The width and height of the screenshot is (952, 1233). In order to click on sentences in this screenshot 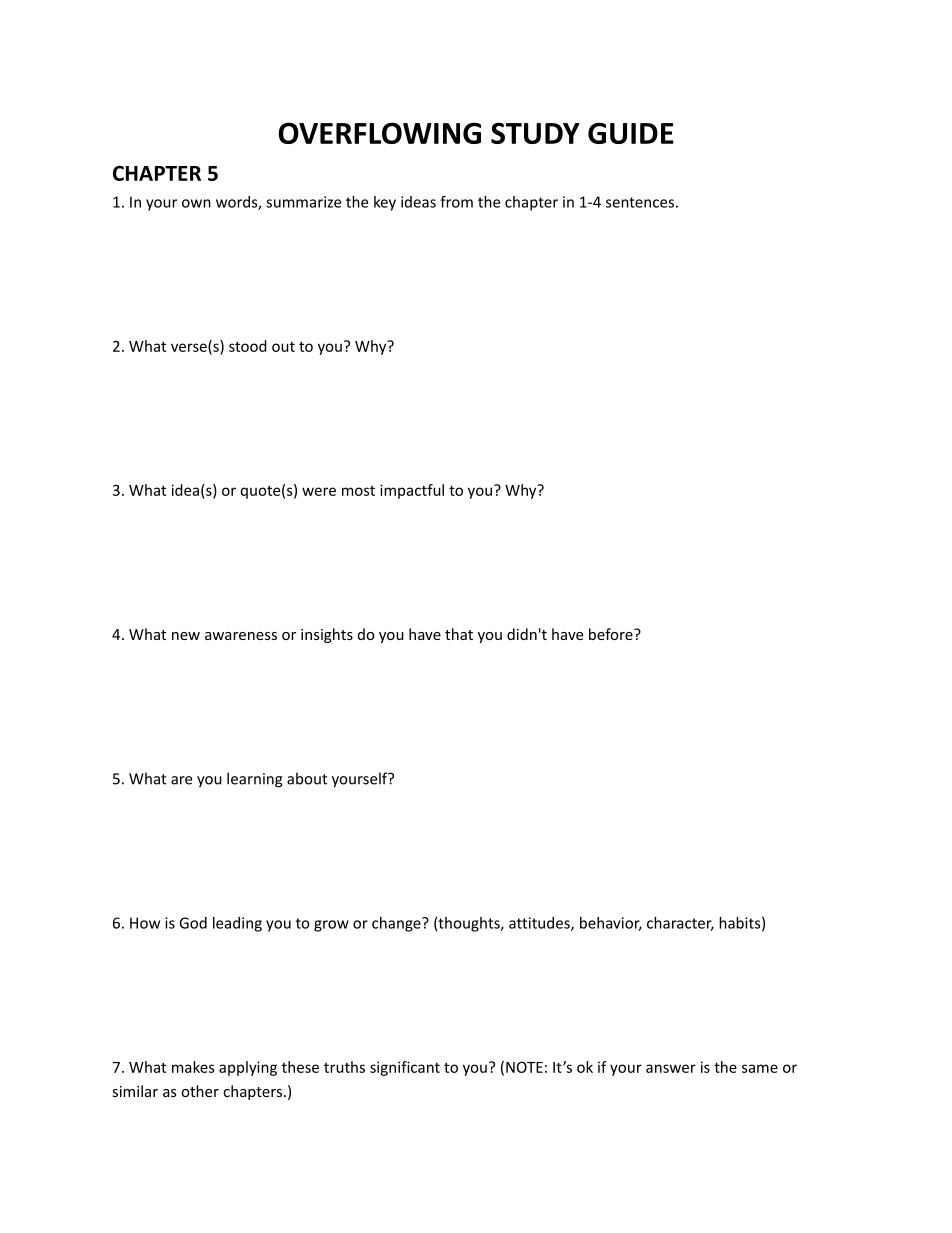, I will do `click(640, 202)`.
